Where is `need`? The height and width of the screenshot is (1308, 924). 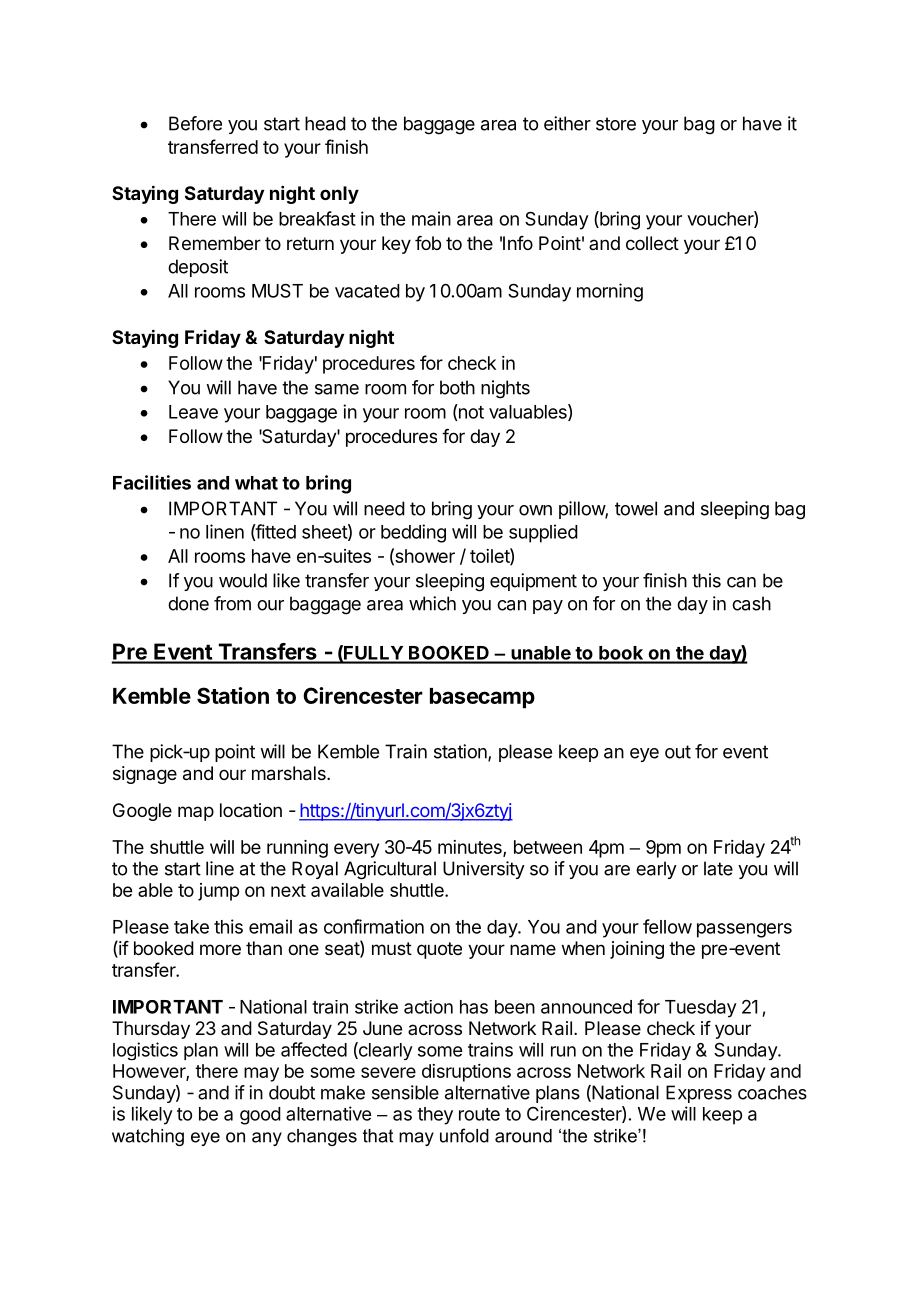
need is located at coordinates (384, 508).
